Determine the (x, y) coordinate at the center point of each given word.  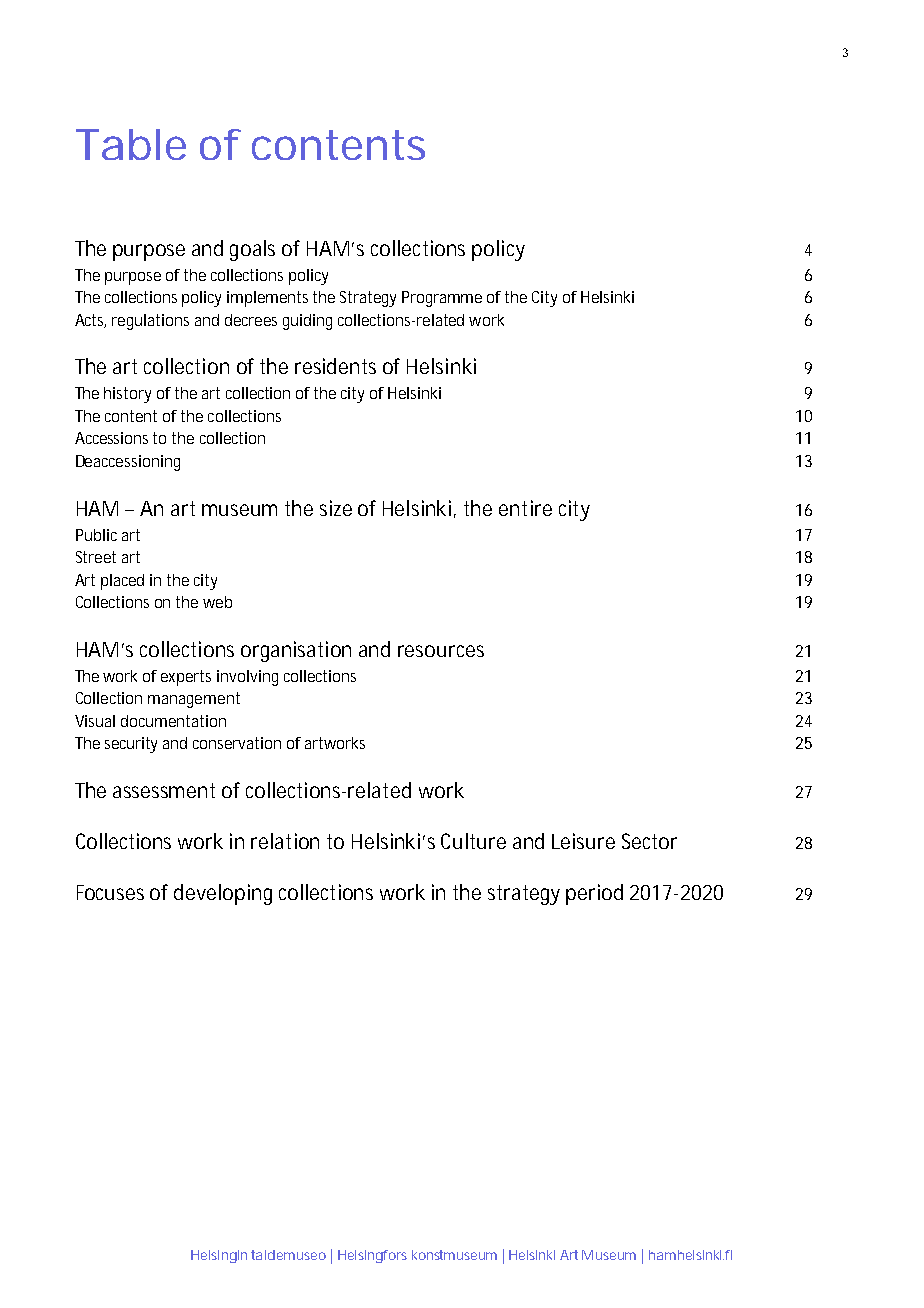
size (336, 508)
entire (525, 508)
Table (131, 144)
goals (252, 250)
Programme (442, 299)
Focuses (110, 892)
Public (96, 535)
